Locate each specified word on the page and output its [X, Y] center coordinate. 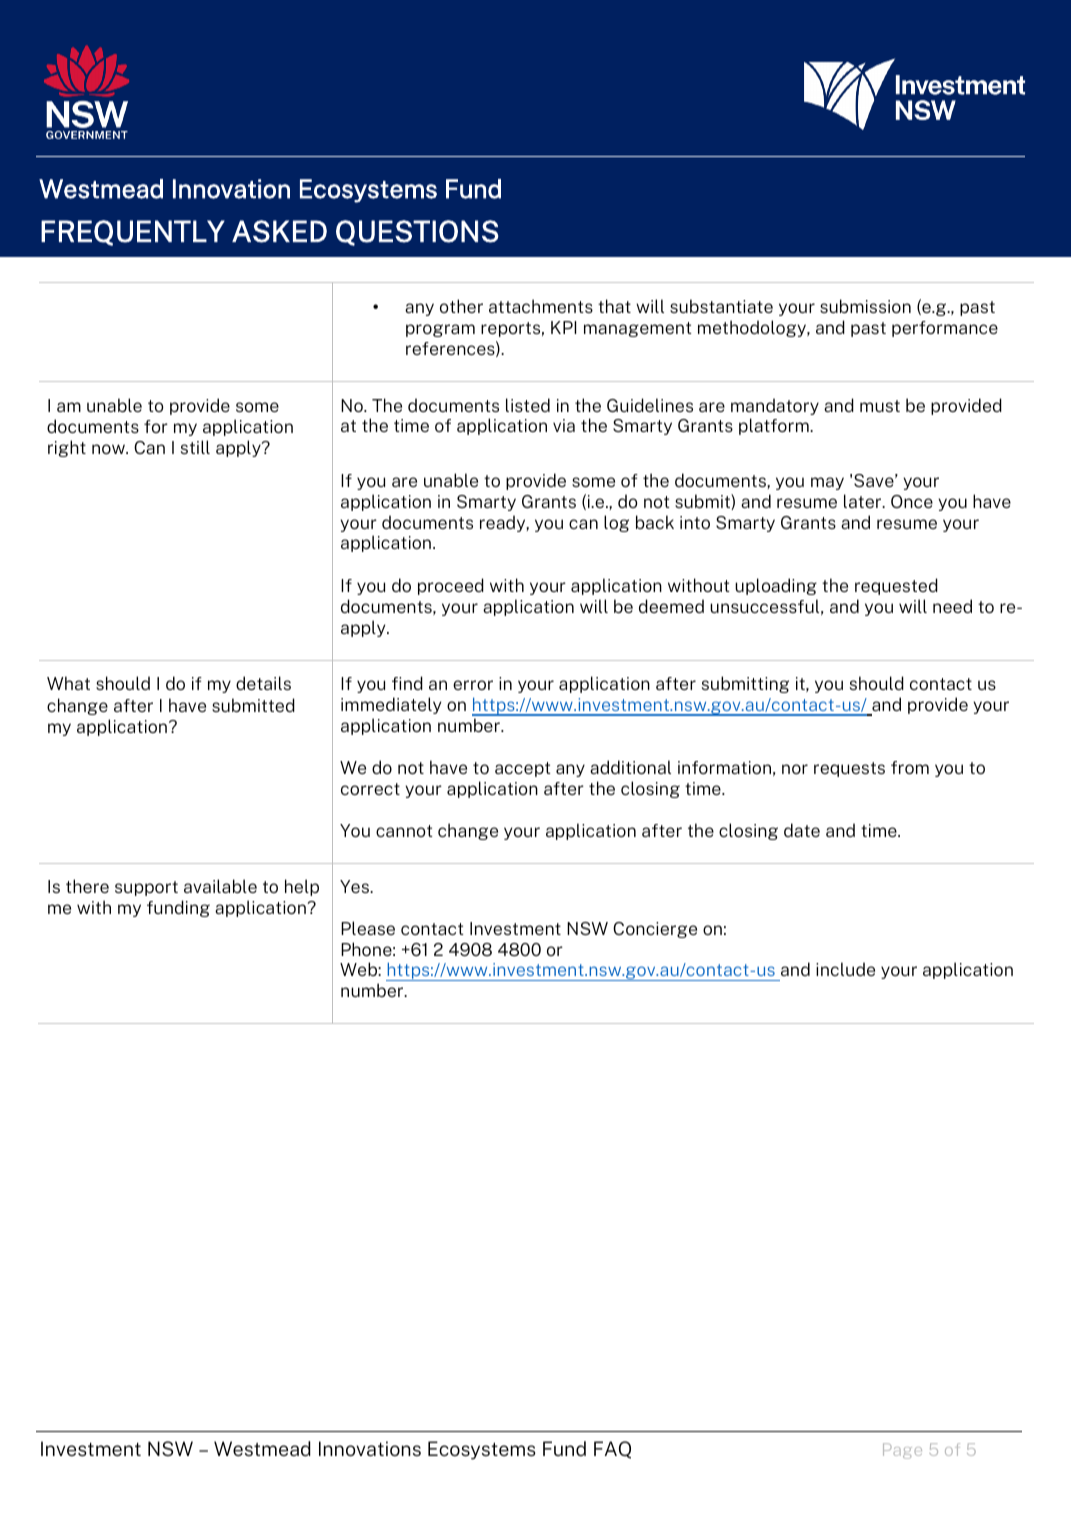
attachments [541, 306]
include [845, 969]
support [146, 888]
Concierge [655, 930]
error [473, 685]
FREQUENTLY [133, 233]
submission [865, 306]
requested [896, 586]
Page [902, 1451]
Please [368, 928]
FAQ [612, 1450]
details [263, 683]
